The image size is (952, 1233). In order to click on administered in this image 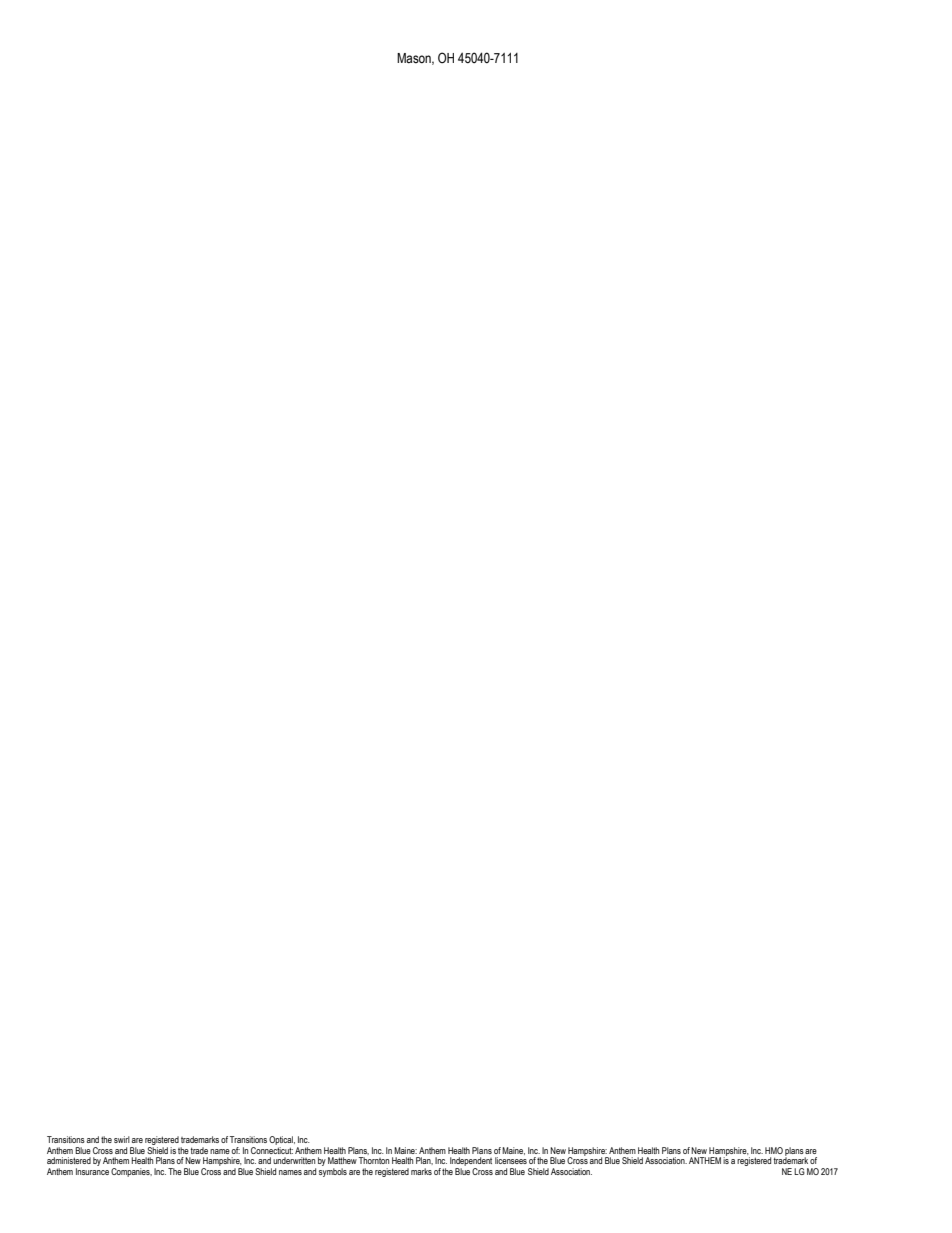, I will do `click(69, 1160)`.
